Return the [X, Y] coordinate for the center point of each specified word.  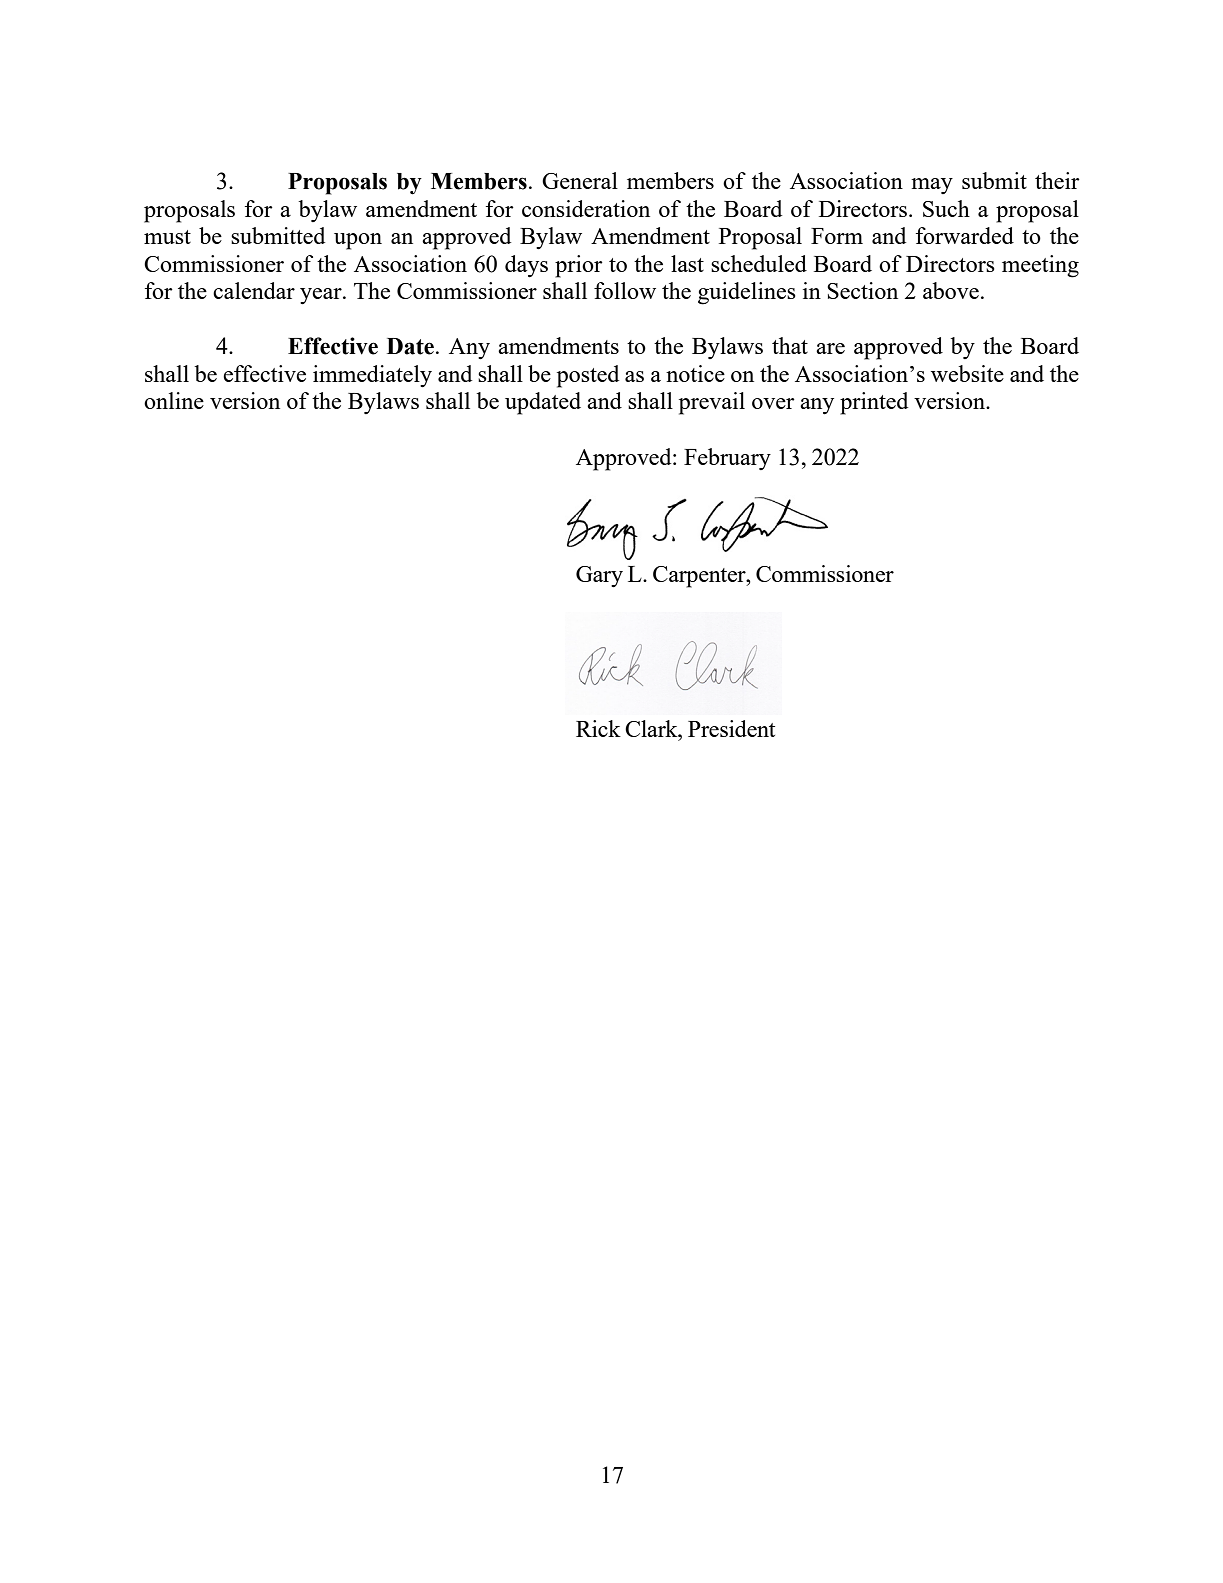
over [773, 403]
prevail [712, 403]
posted [588, 376]
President [731, 728]
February [727, 459]
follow [625, 290]
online [174, 400]
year [322, 296]
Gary [599, 577]
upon [358, 241]
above [951, 290]
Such [946, 208]
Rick [598, 728]
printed [874, 403]
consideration [586, 208]
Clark [652, 728]
